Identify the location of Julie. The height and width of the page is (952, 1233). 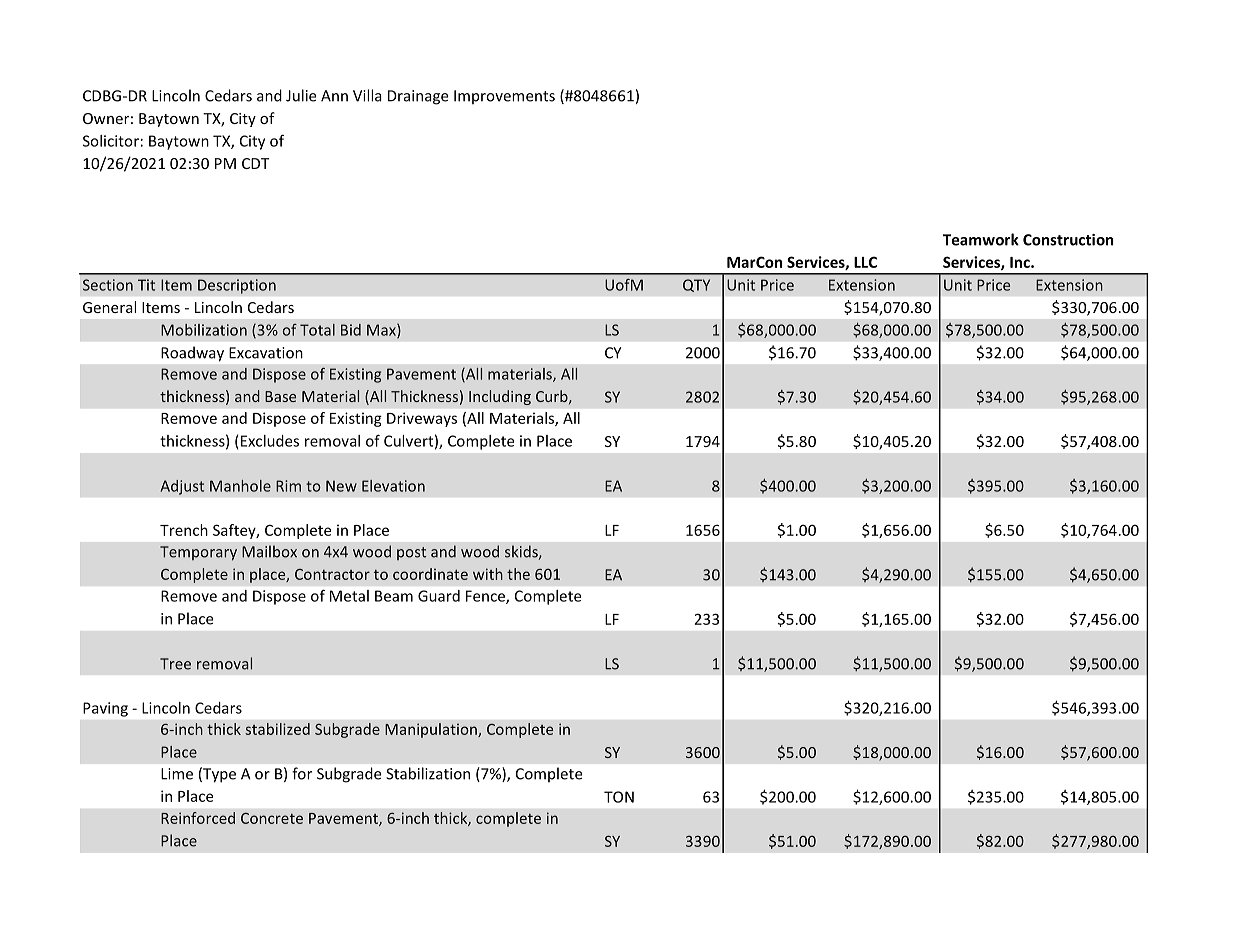
(301, 95).
